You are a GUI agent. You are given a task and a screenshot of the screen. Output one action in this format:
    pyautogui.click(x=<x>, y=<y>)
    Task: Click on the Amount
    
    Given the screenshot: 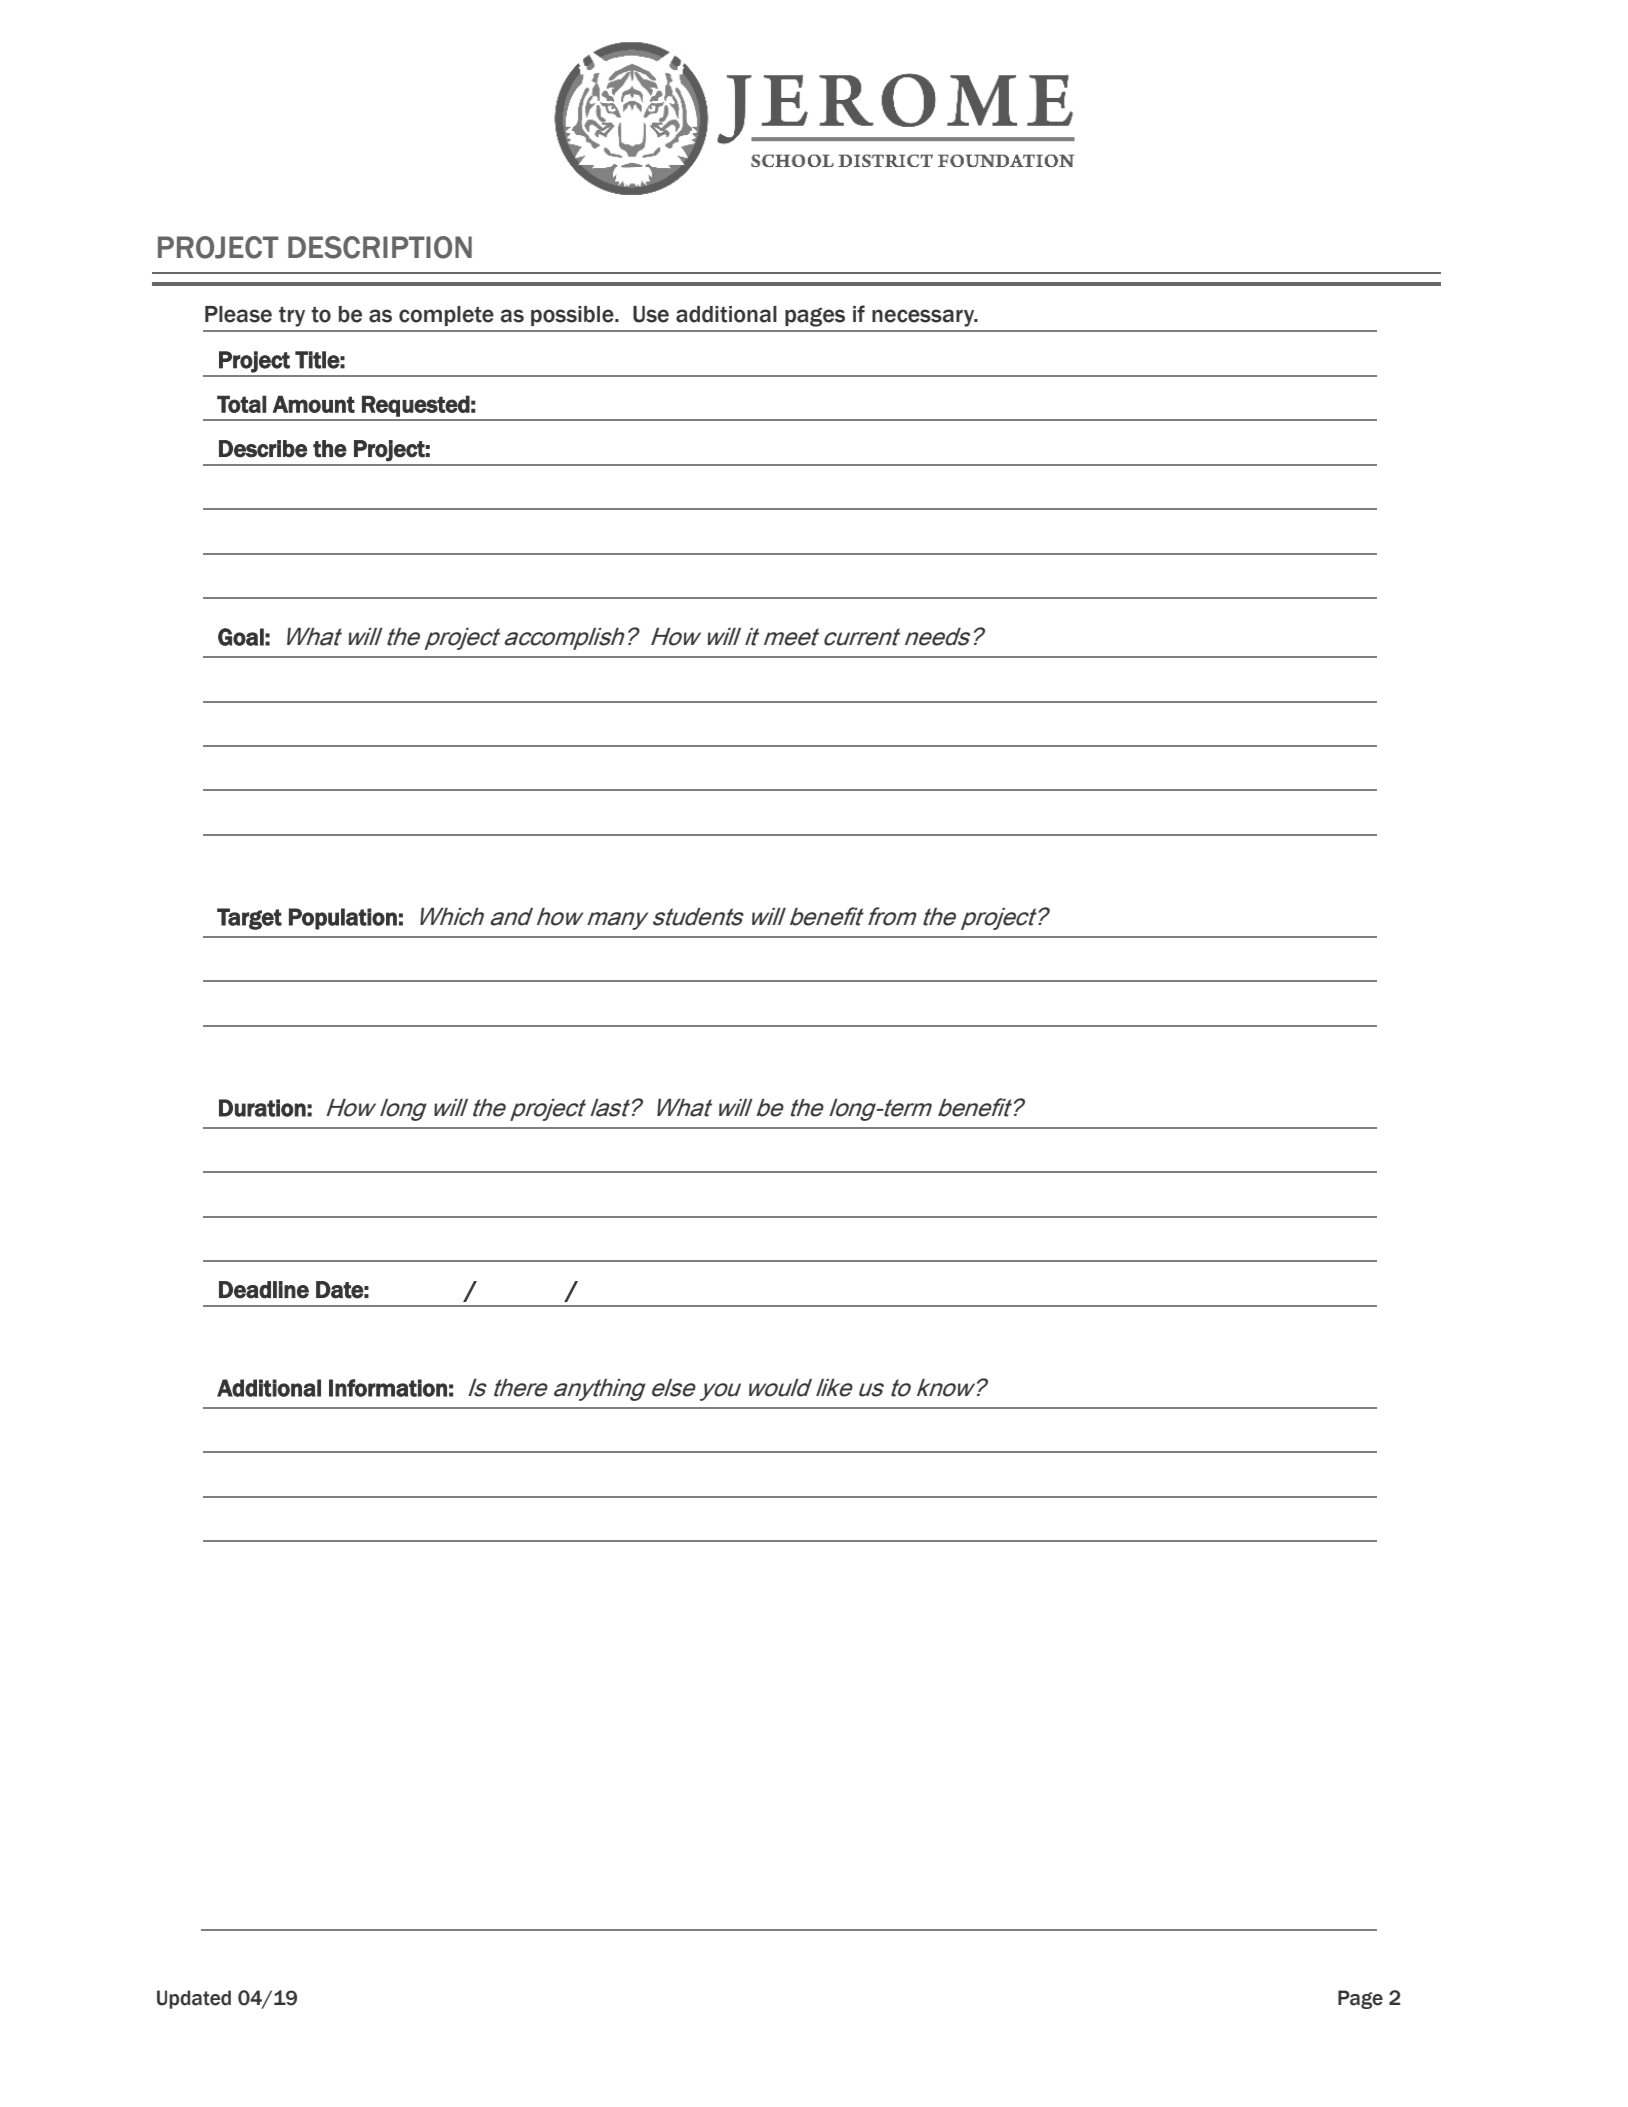 What is the action you would take?
    pyautogui.click(x=314, y=404)
